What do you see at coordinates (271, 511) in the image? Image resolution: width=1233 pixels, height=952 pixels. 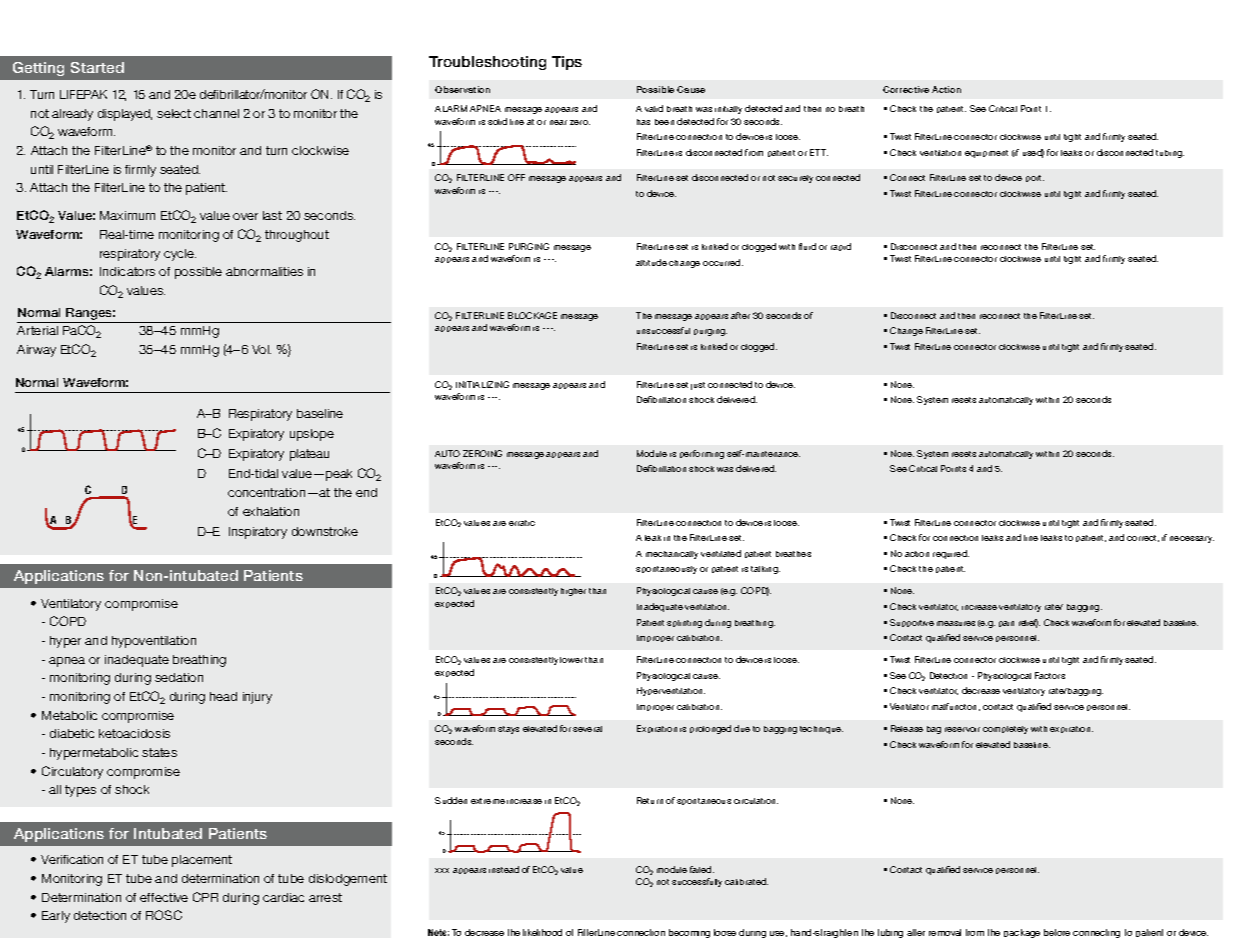 I see `exhalation` at bounding box center [271, 511].
